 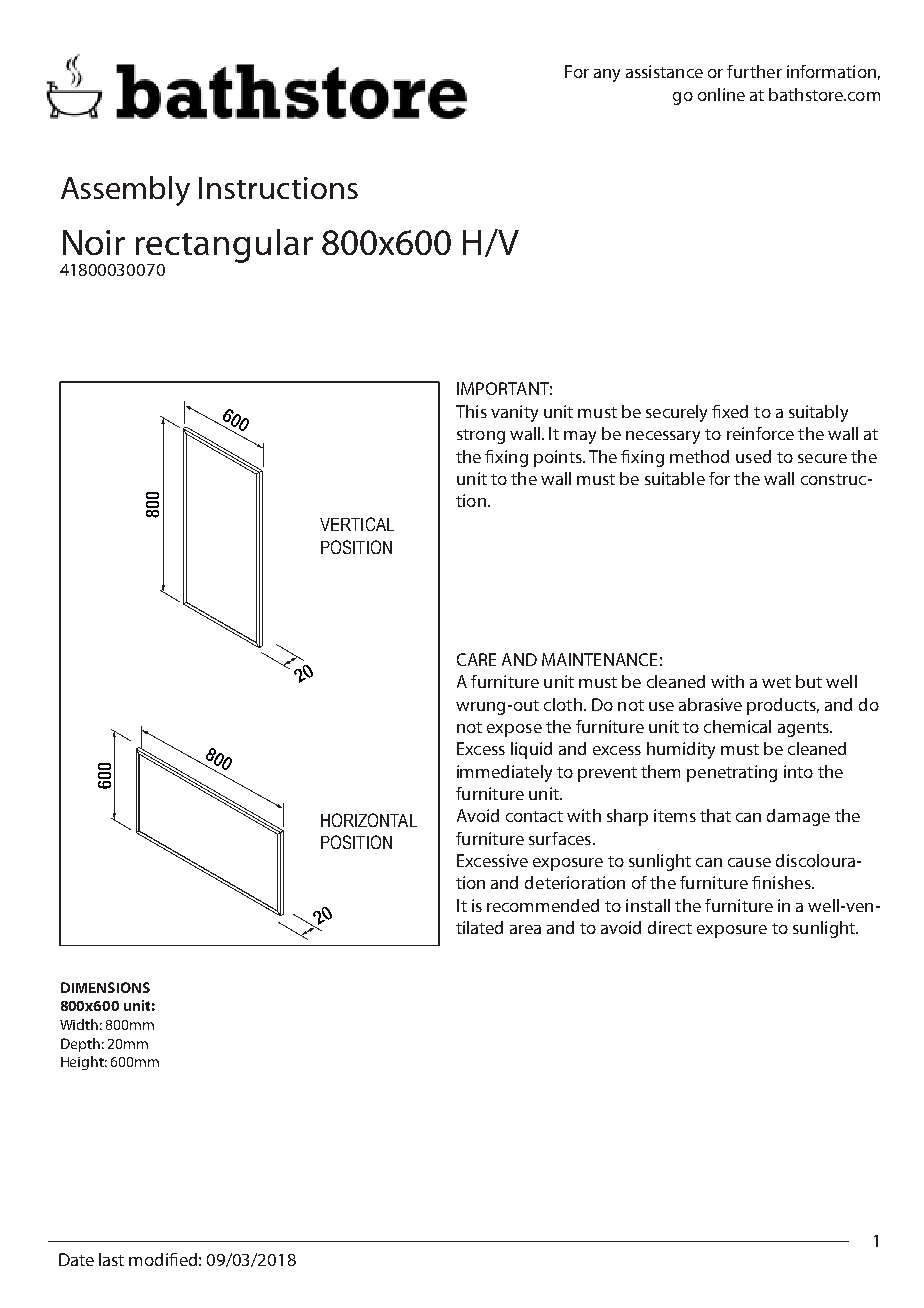 I want to click on online, so click(x=721, y=94).
